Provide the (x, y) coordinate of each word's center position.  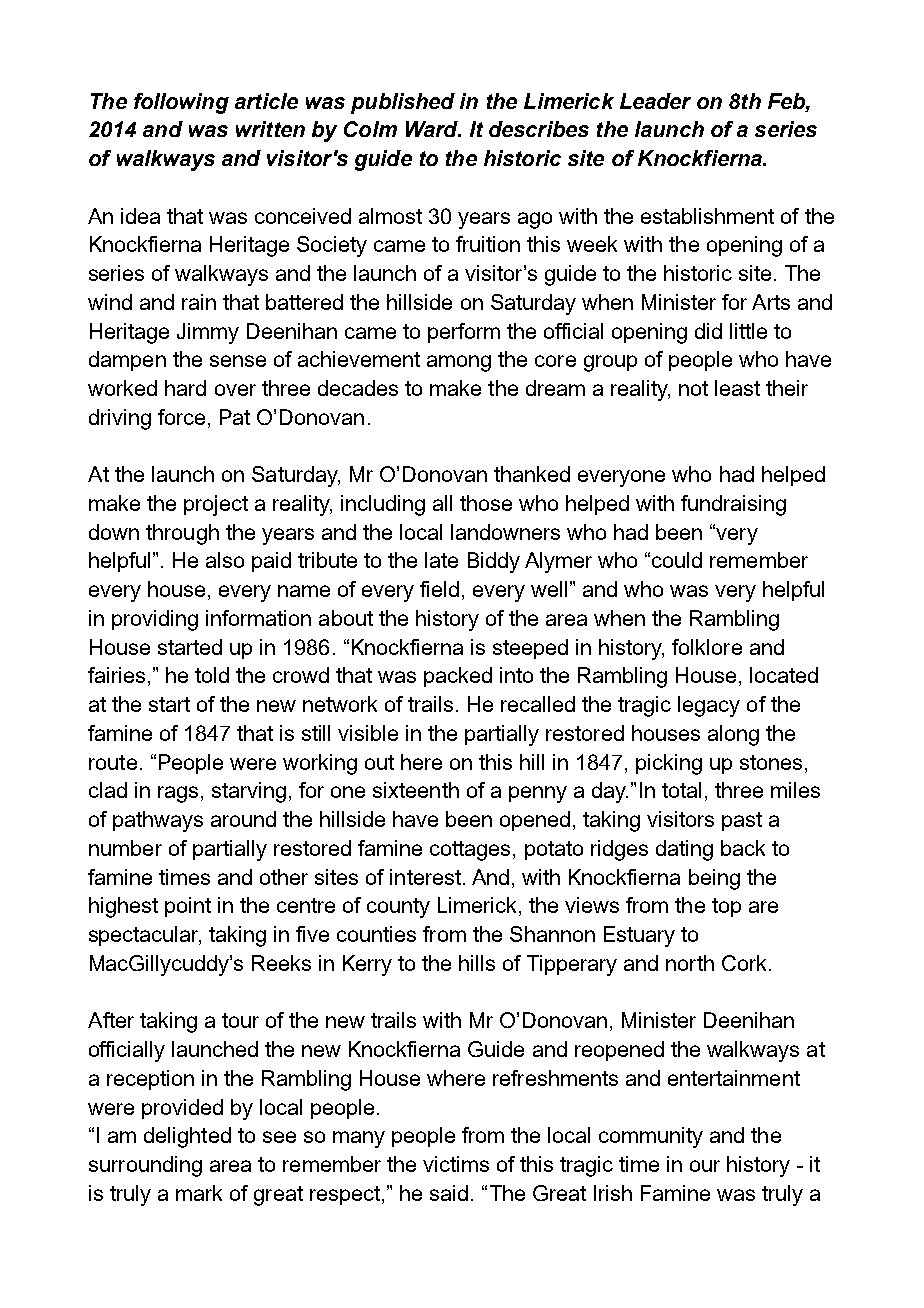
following (181, 103)
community (651, 1137)
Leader (655, 101)
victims (456, 1164)
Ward (433, 129)
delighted (187, 1137)
